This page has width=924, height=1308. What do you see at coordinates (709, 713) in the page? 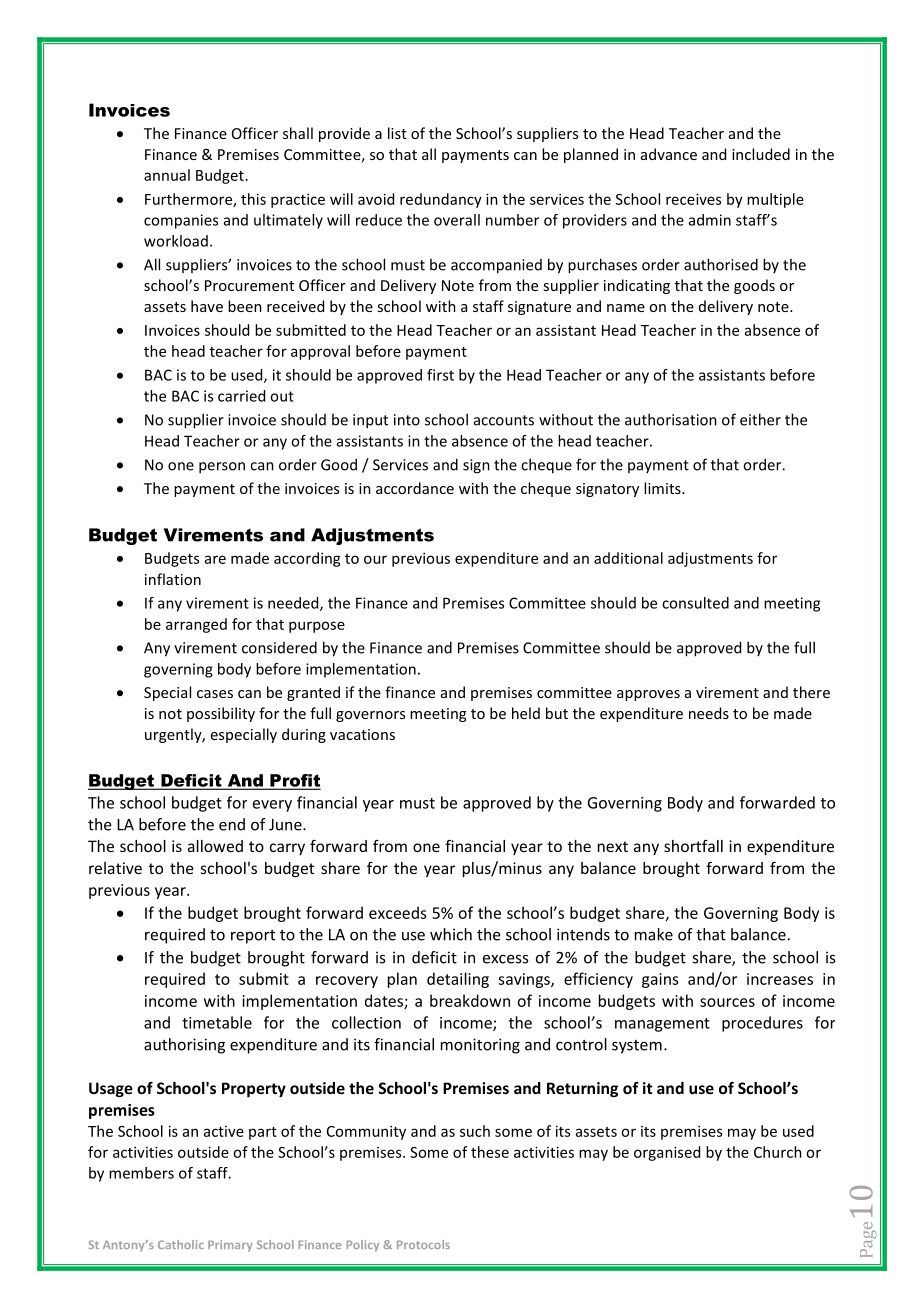
I see `needs` at bounding box center [709, 713].
